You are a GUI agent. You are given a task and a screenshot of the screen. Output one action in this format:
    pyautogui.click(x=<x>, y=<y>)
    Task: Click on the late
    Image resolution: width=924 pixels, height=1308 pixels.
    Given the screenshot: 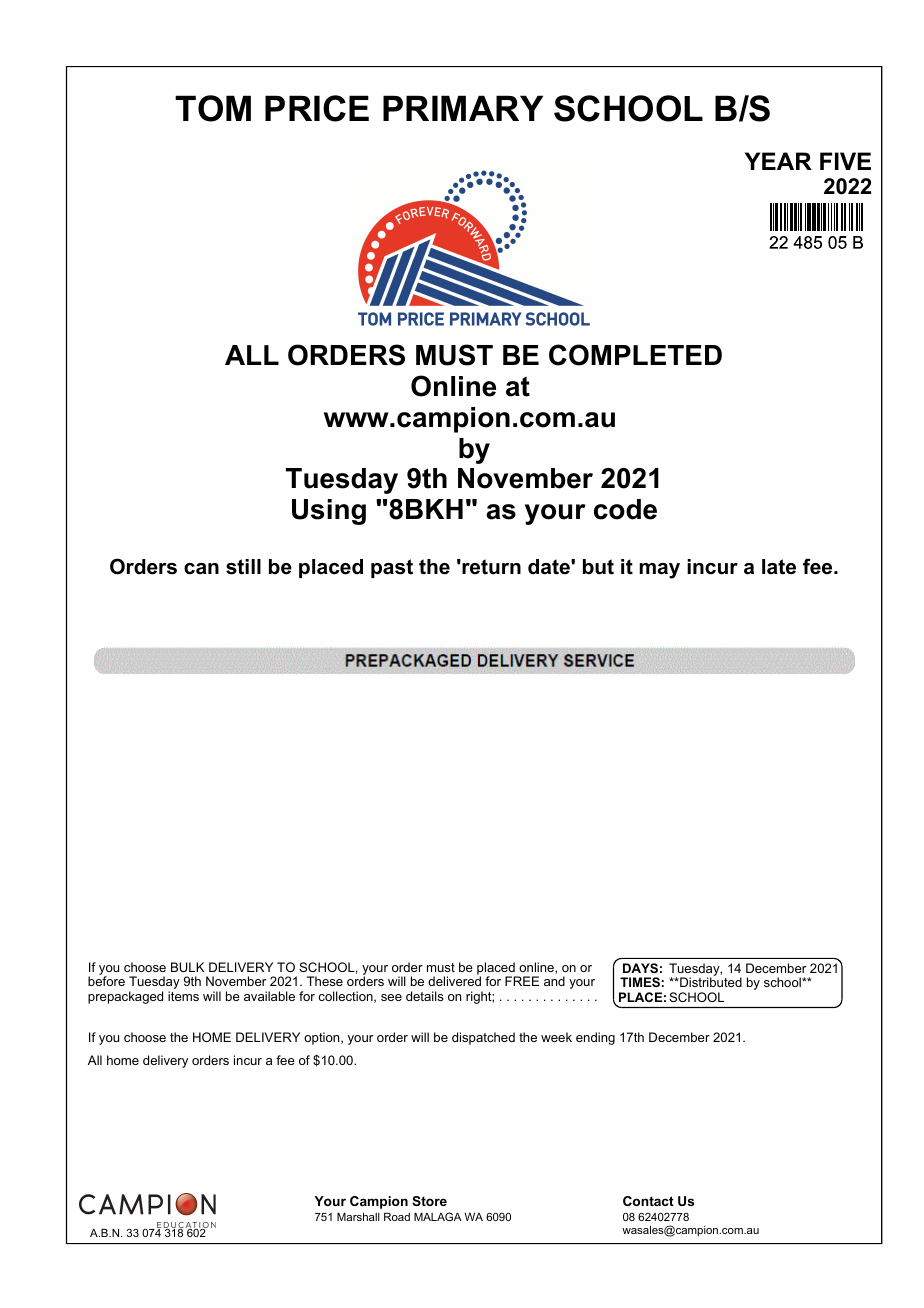 What is the action you would take?
    pyautogui.click(x=779, y=567)
